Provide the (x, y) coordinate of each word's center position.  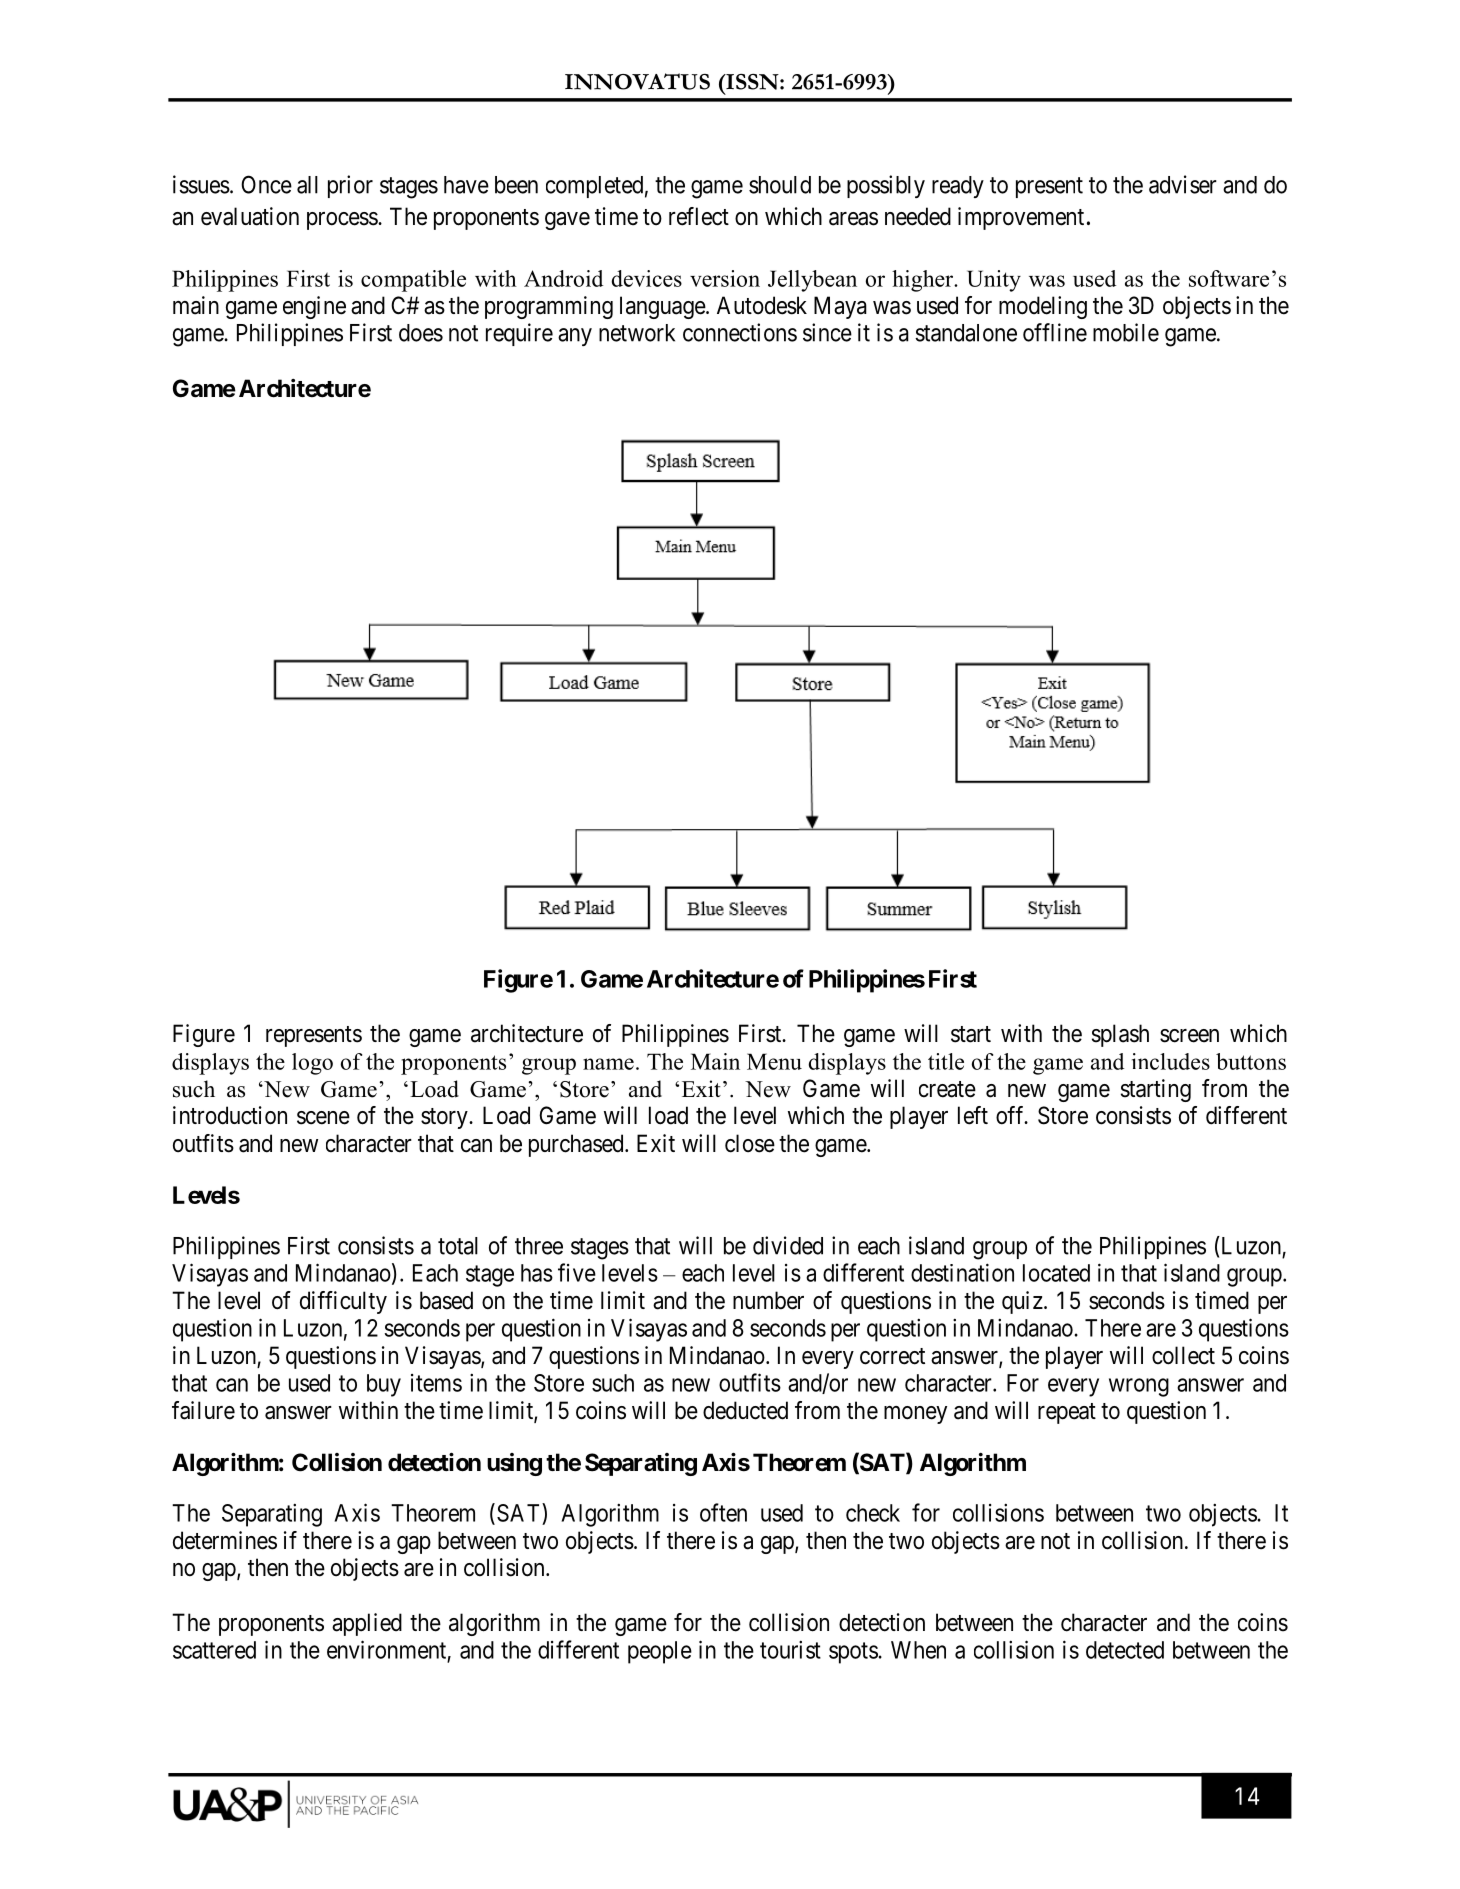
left (973, 1115)
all (307, 185)
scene (323, 1118)
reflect (699, 216)
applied (367, 1624)
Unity (994, 281)
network (637, 333)
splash (1120, 1035)
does (421, 333)
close (750, 1143)
